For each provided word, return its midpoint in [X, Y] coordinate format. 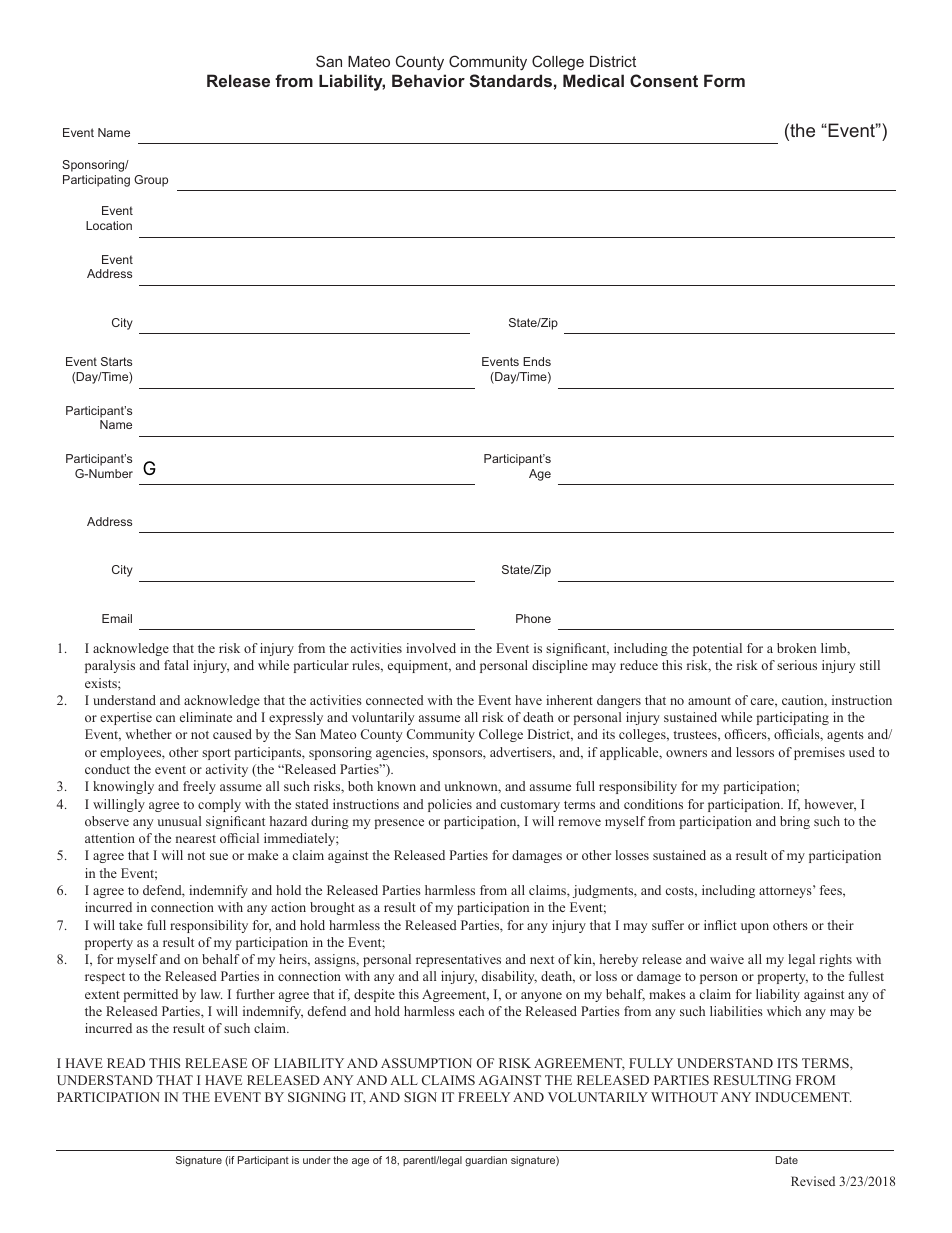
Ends [537, 361]
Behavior [428, 80]
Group [151, 181]
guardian [486, 1161]
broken [796, 648]
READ [126, 1063]
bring [795, 822]
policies [450, 805]
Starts [116, 361]
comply [219, 805]
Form [724, 80]
